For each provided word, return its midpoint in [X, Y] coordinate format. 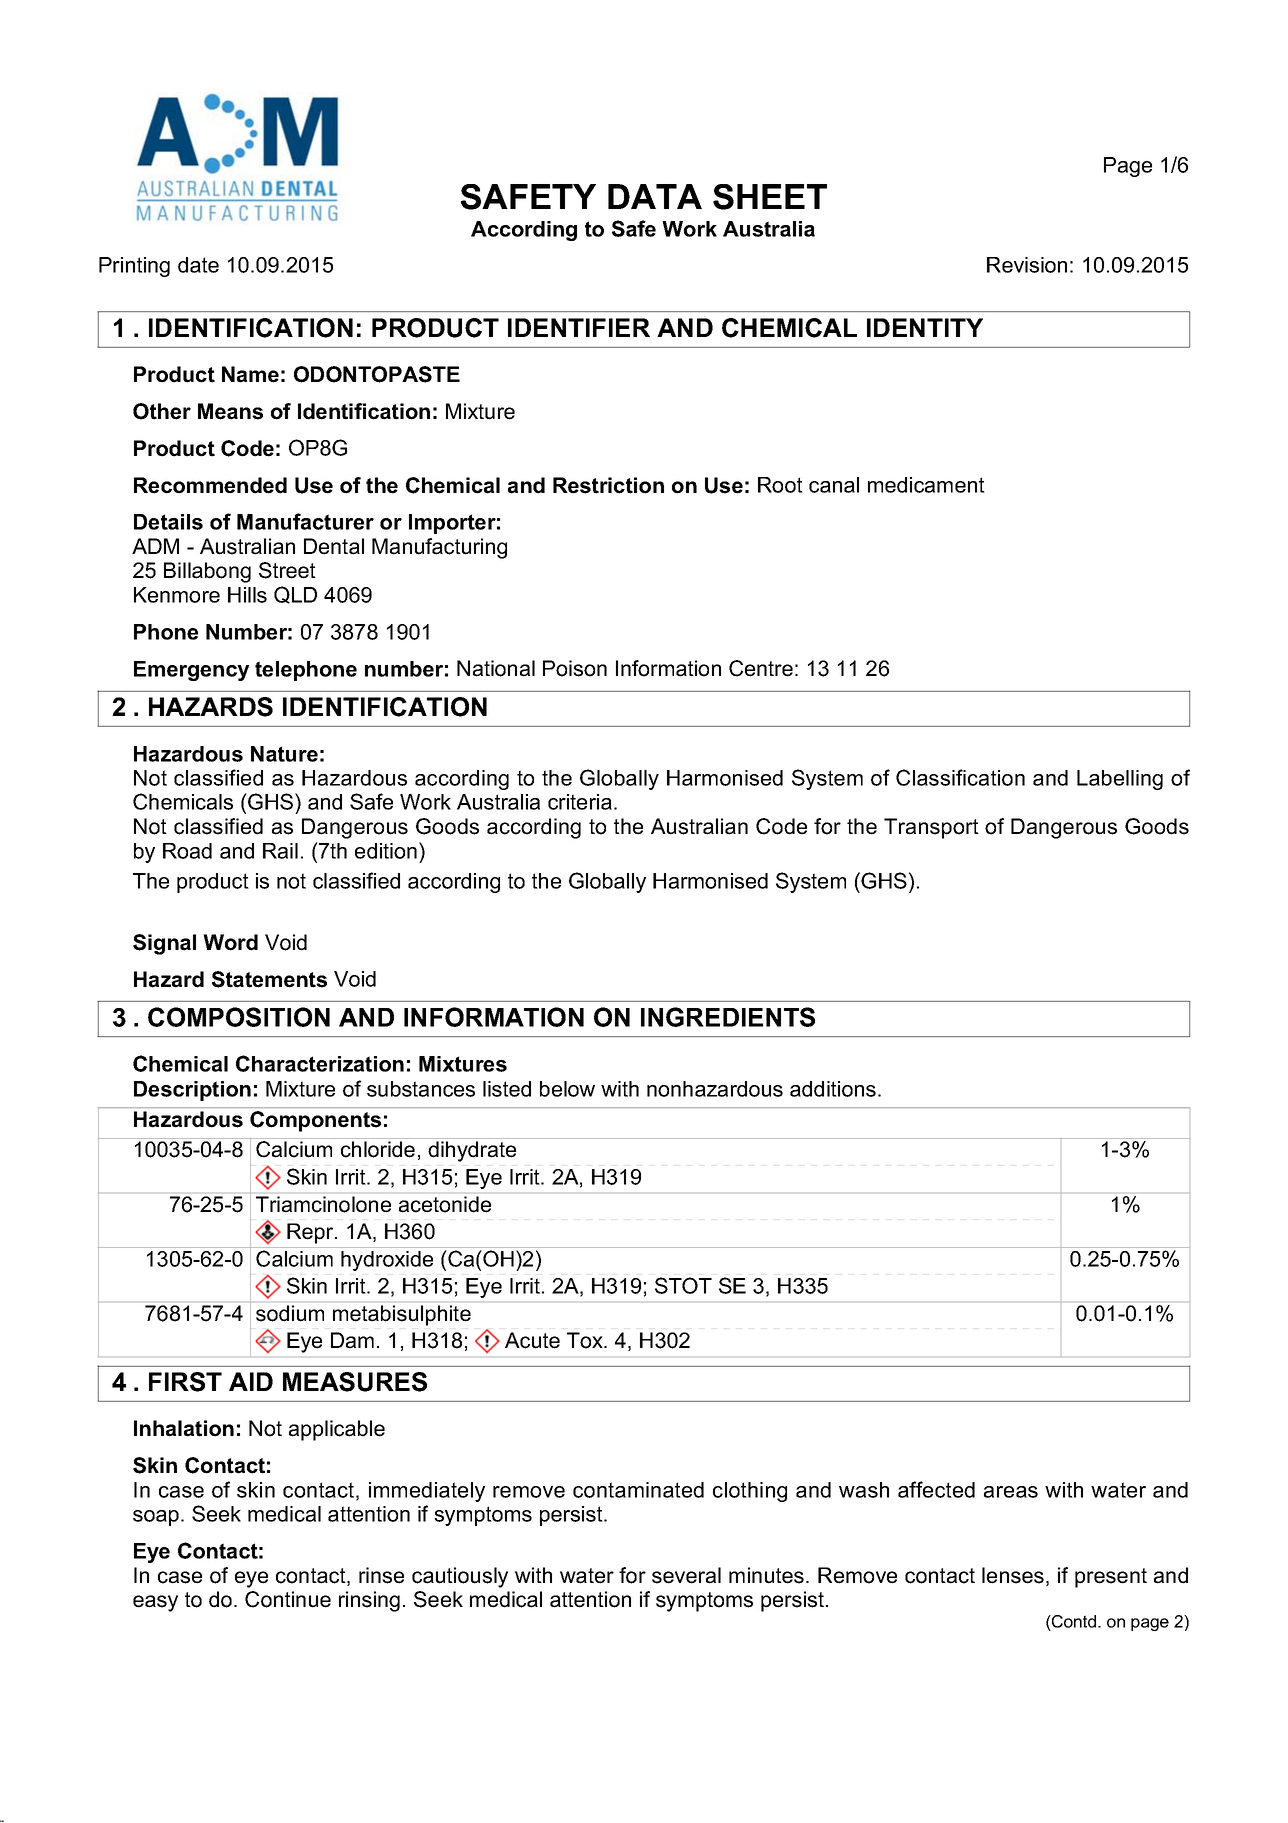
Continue [288, 1599]
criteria [580, 802]
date [198, 265]
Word [230, 942]
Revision [1027, 265]
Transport [931, 828]
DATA [655, 196]
